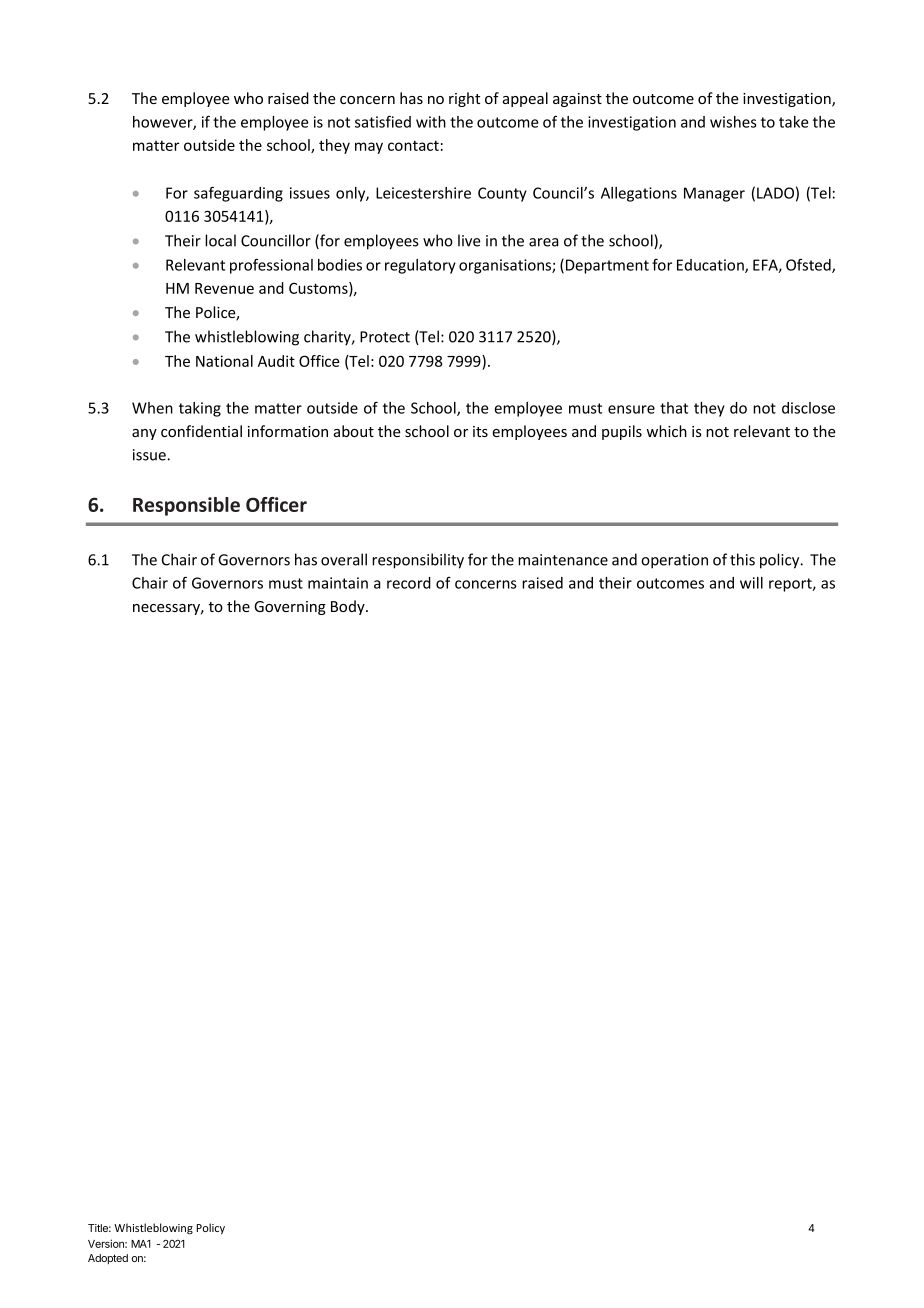  What do you see at coordinates (290, 608) in the image?
I see `Governing` at bounding box center [290, 608].
